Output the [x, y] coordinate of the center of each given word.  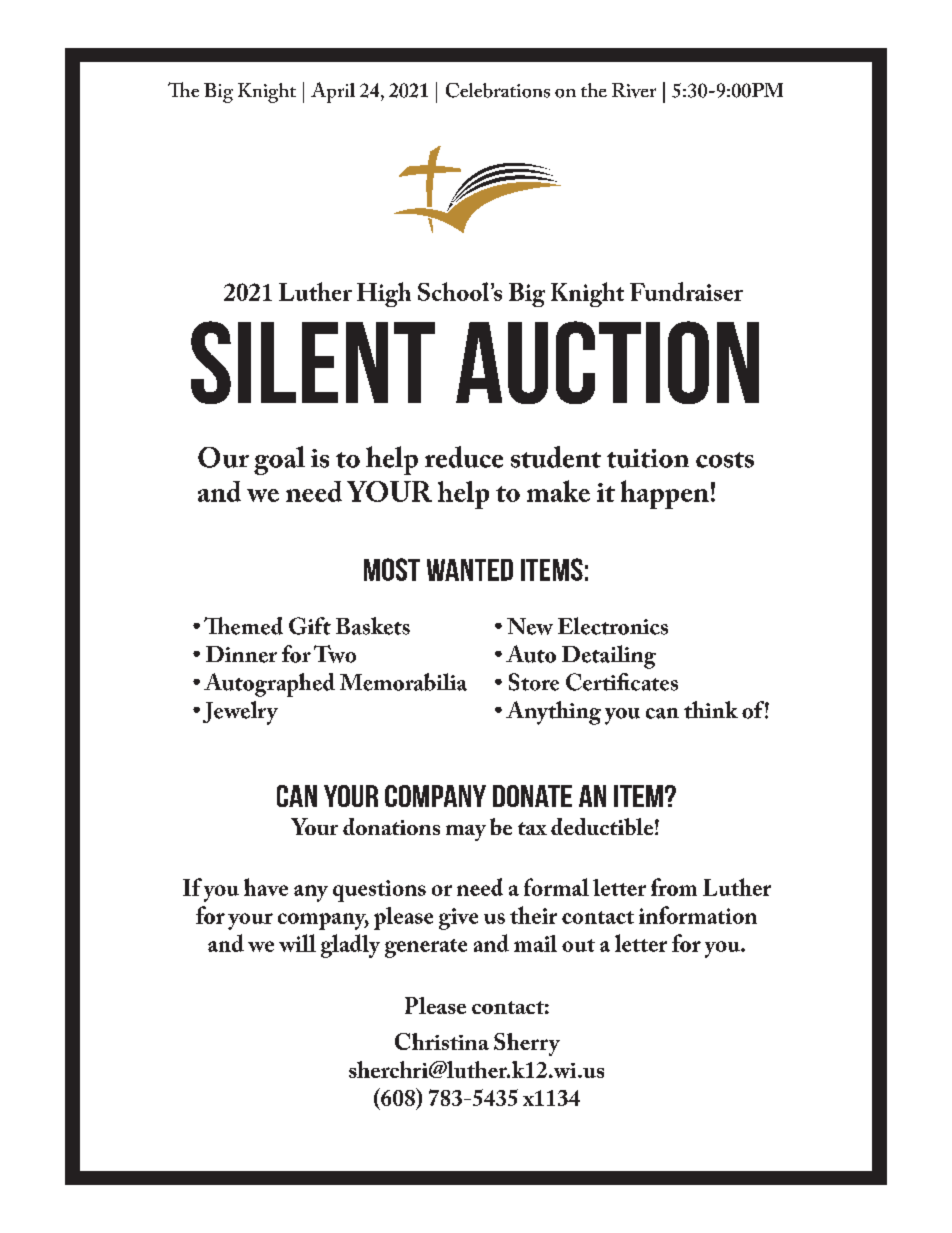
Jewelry [240, 713]
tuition [648, 458]
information [698, 915]
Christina [442, 1041]
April [333, 92]
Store [534, 682]
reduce [464, 457]
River [634, 90]
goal [279, 460]
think [711, 710]
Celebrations [498, 90]
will [297, 943]
